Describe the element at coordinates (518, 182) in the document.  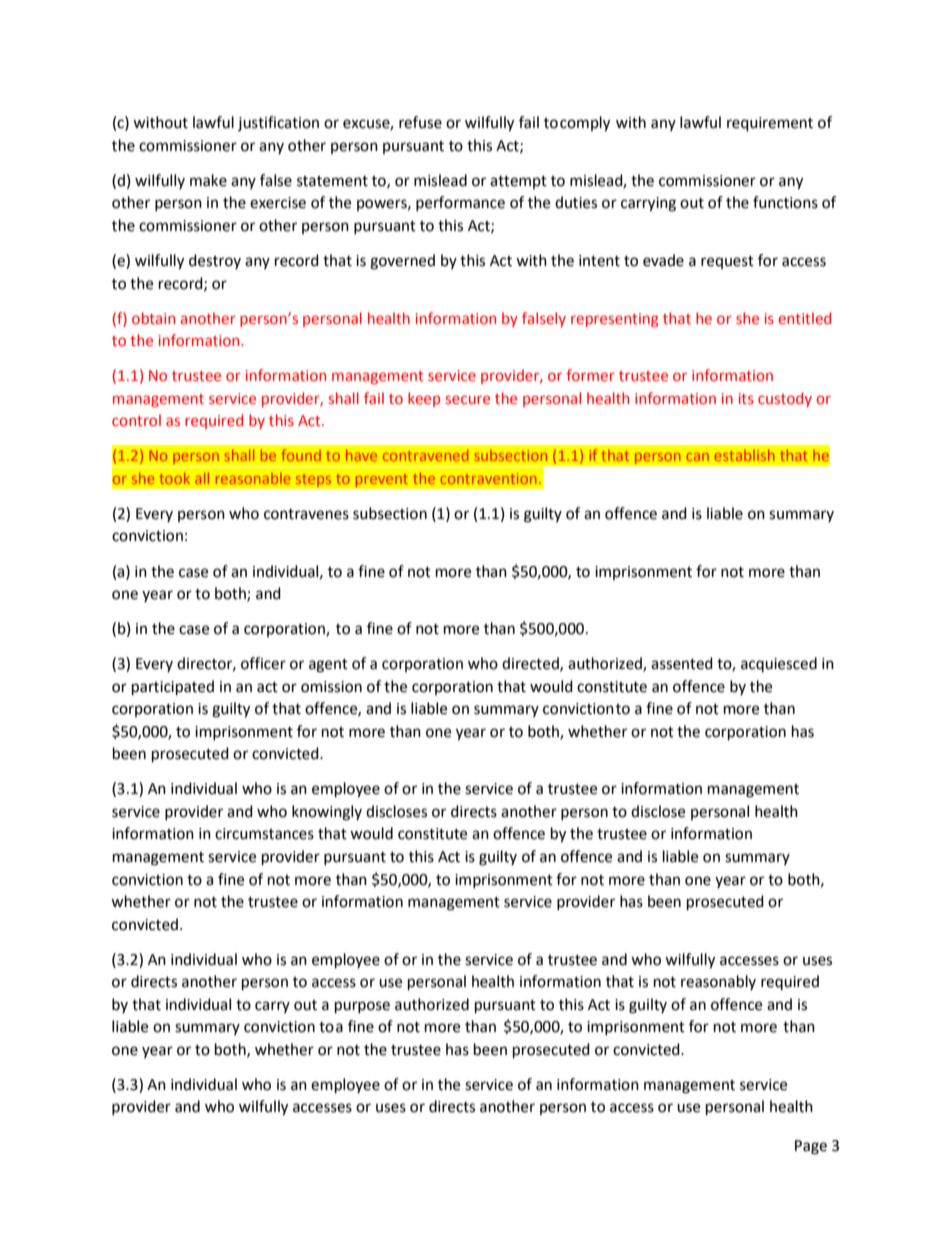
I see `attempt` at that location.
